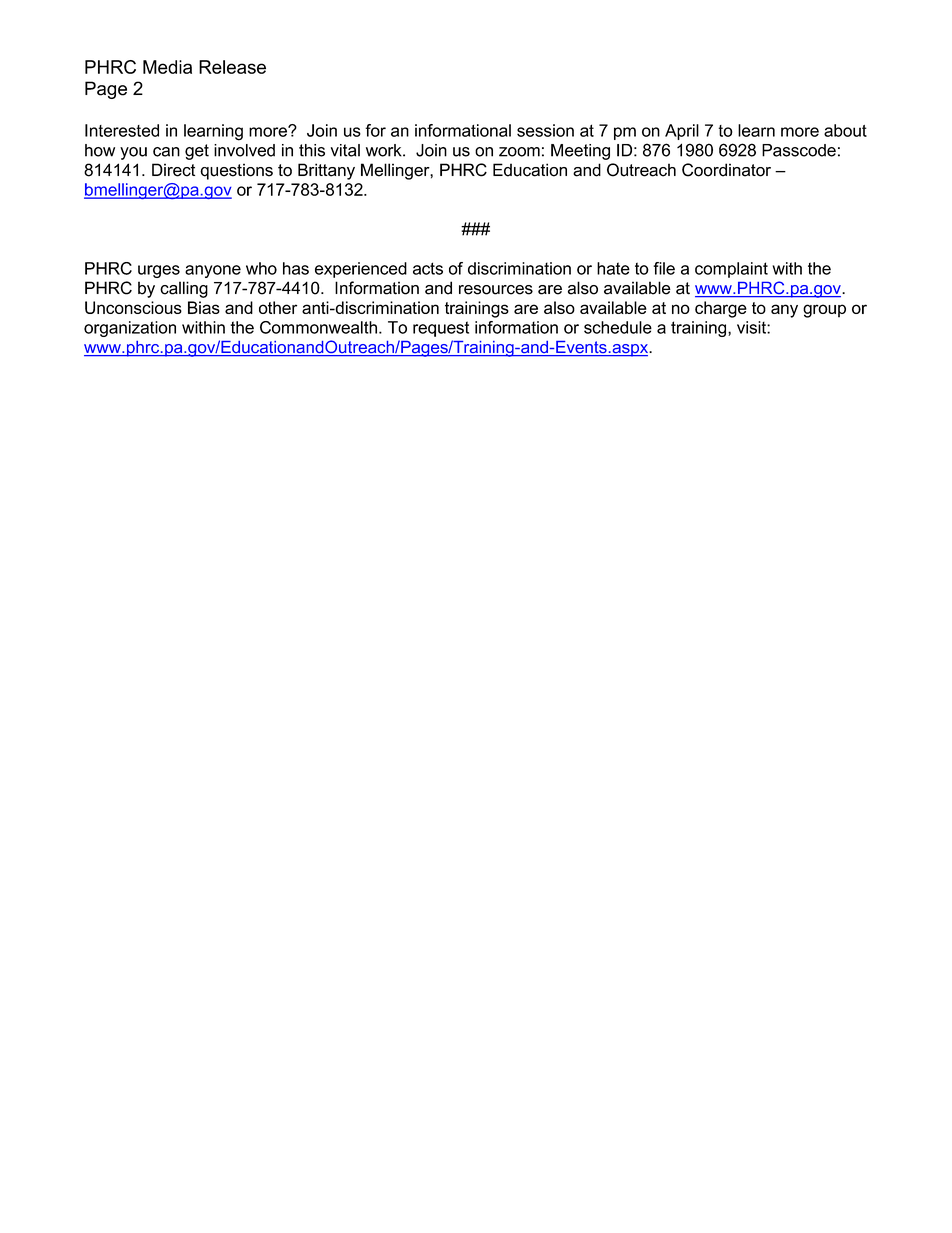 The height and width of the document is (1233, 952). Describe the element at coordinates (130, 329) in the document. I see `organization` at that location.
